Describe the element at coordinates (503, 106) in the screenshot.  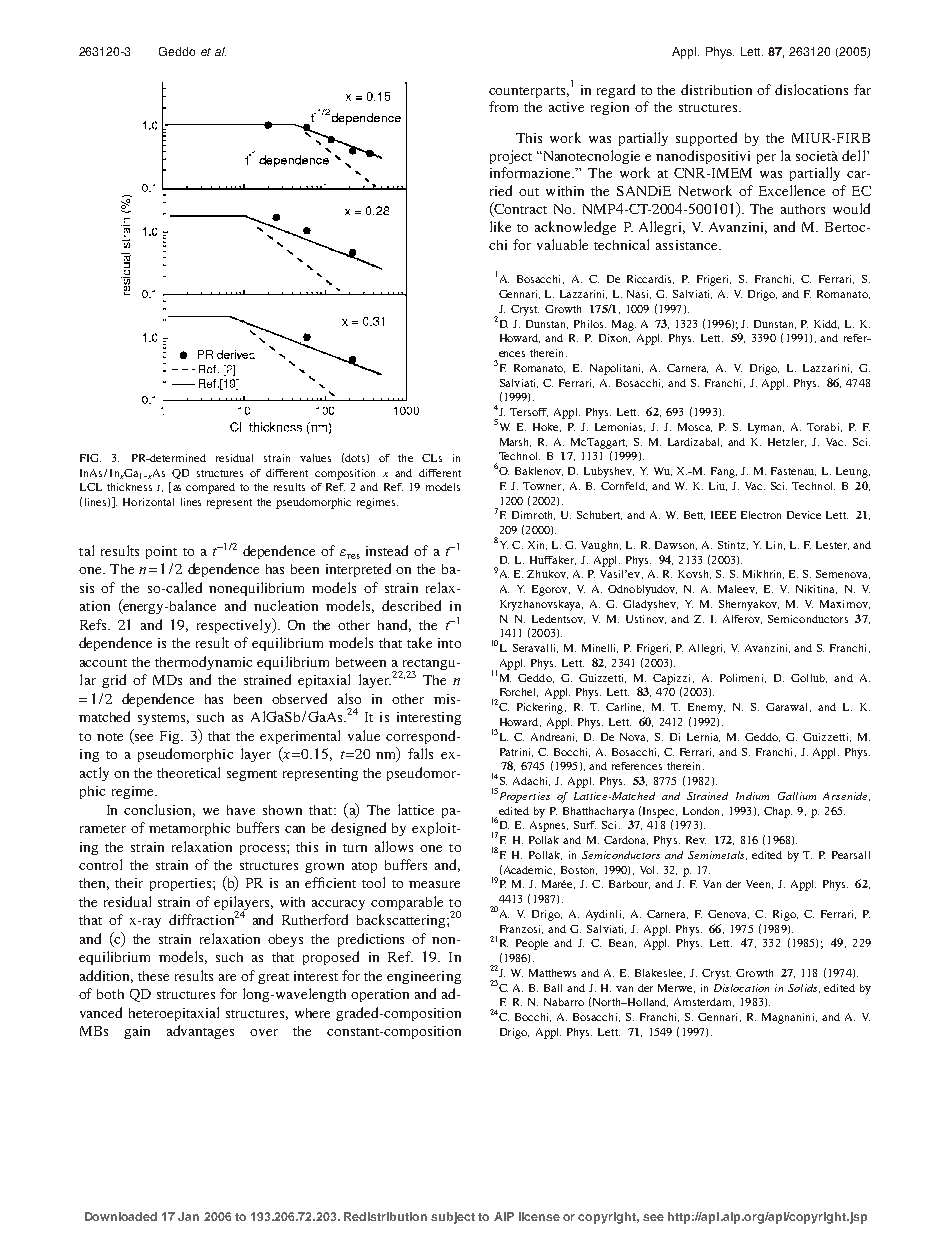
I see `from` at that location.
